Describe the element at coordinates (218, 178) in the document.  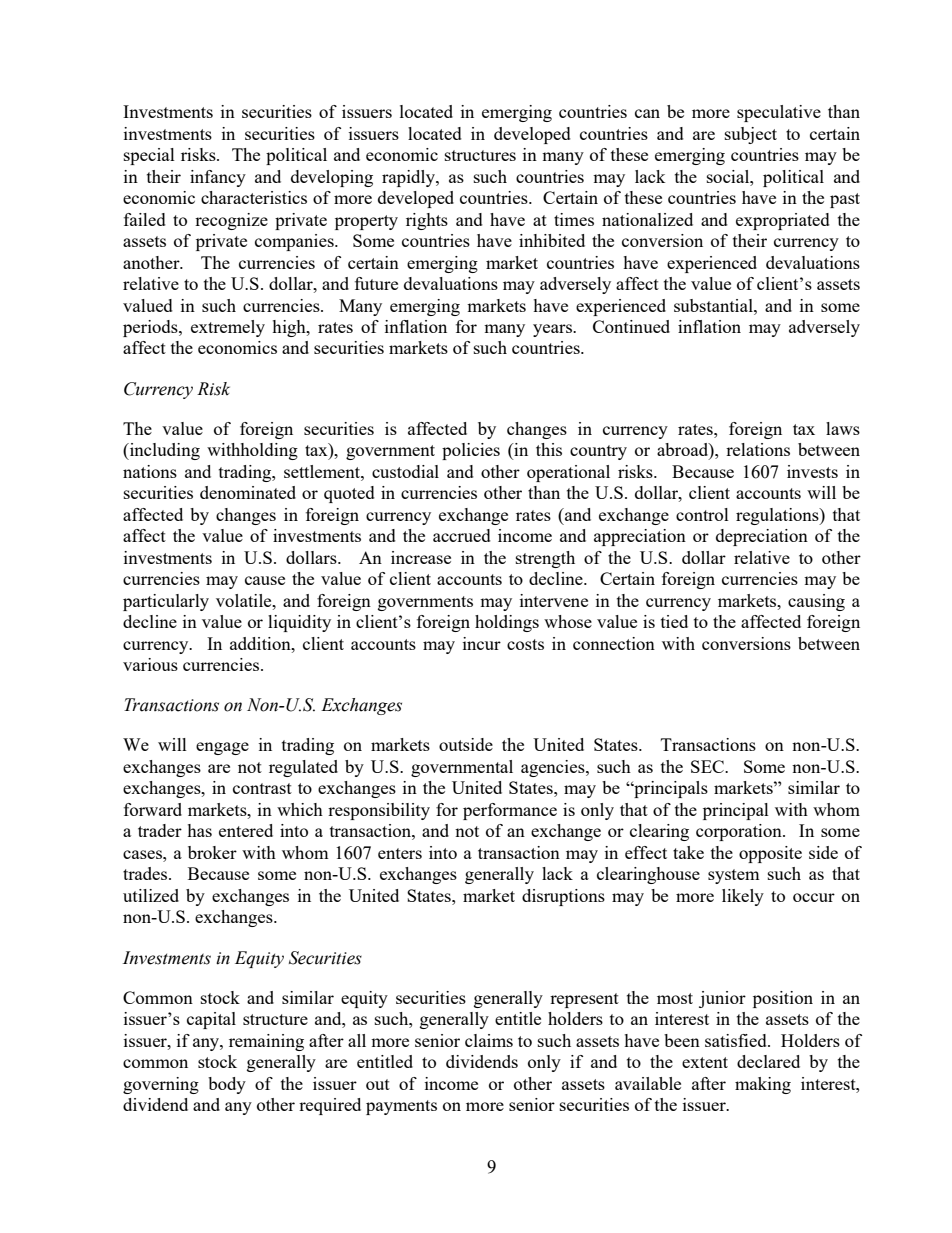
I see `infancy` at that location.
